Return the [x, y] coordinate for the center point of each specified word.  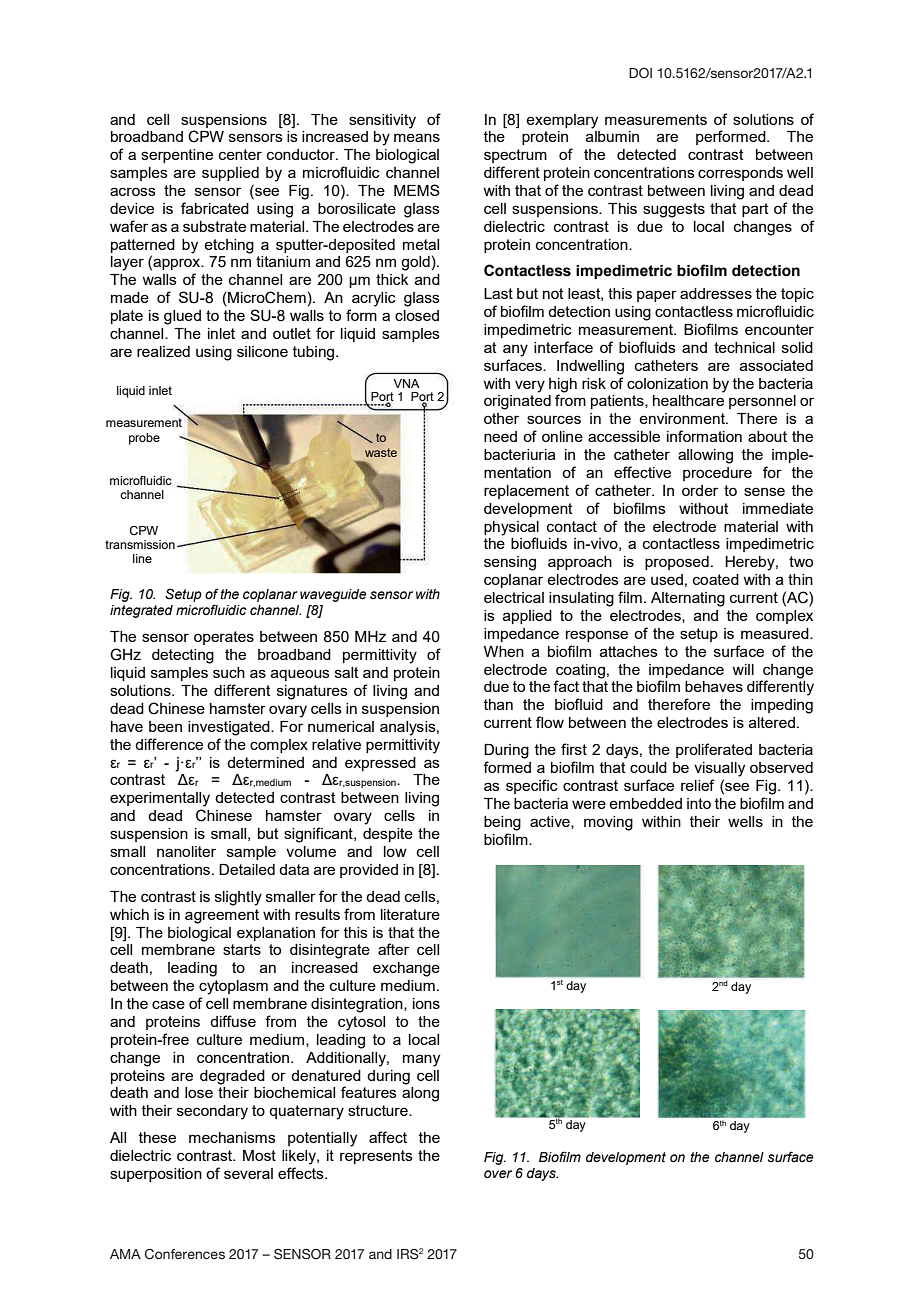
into [699, 803]
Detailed [247, 869]
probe [144, 439]
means [417, 137]
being [502, 823]
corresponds [740, 174]
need [500, 436]
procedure [717, 474]
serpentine [177, 156]
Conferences [185, 1254]
